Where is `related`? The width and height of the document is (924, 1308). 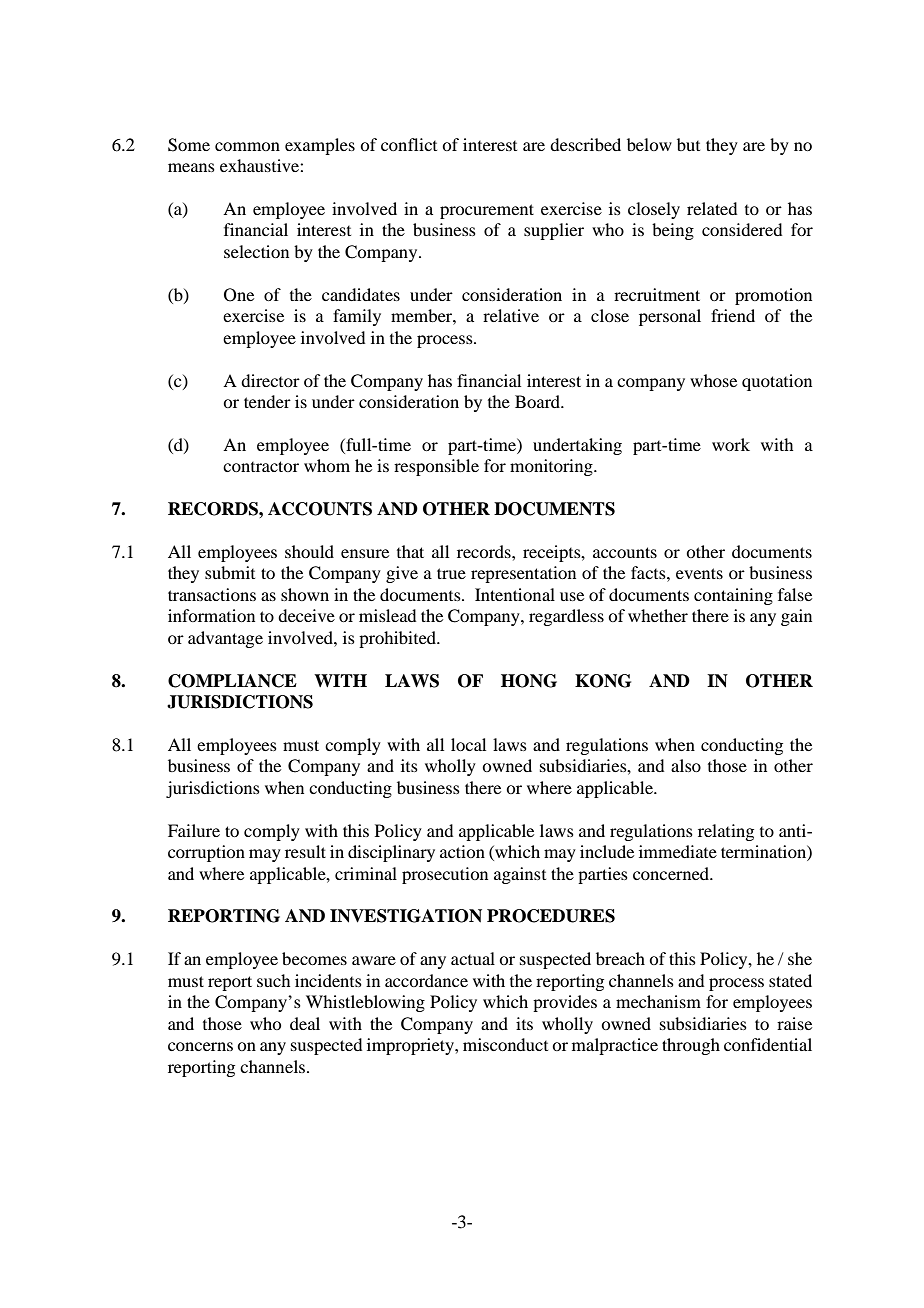 related is located at coordinates (712, 208).
